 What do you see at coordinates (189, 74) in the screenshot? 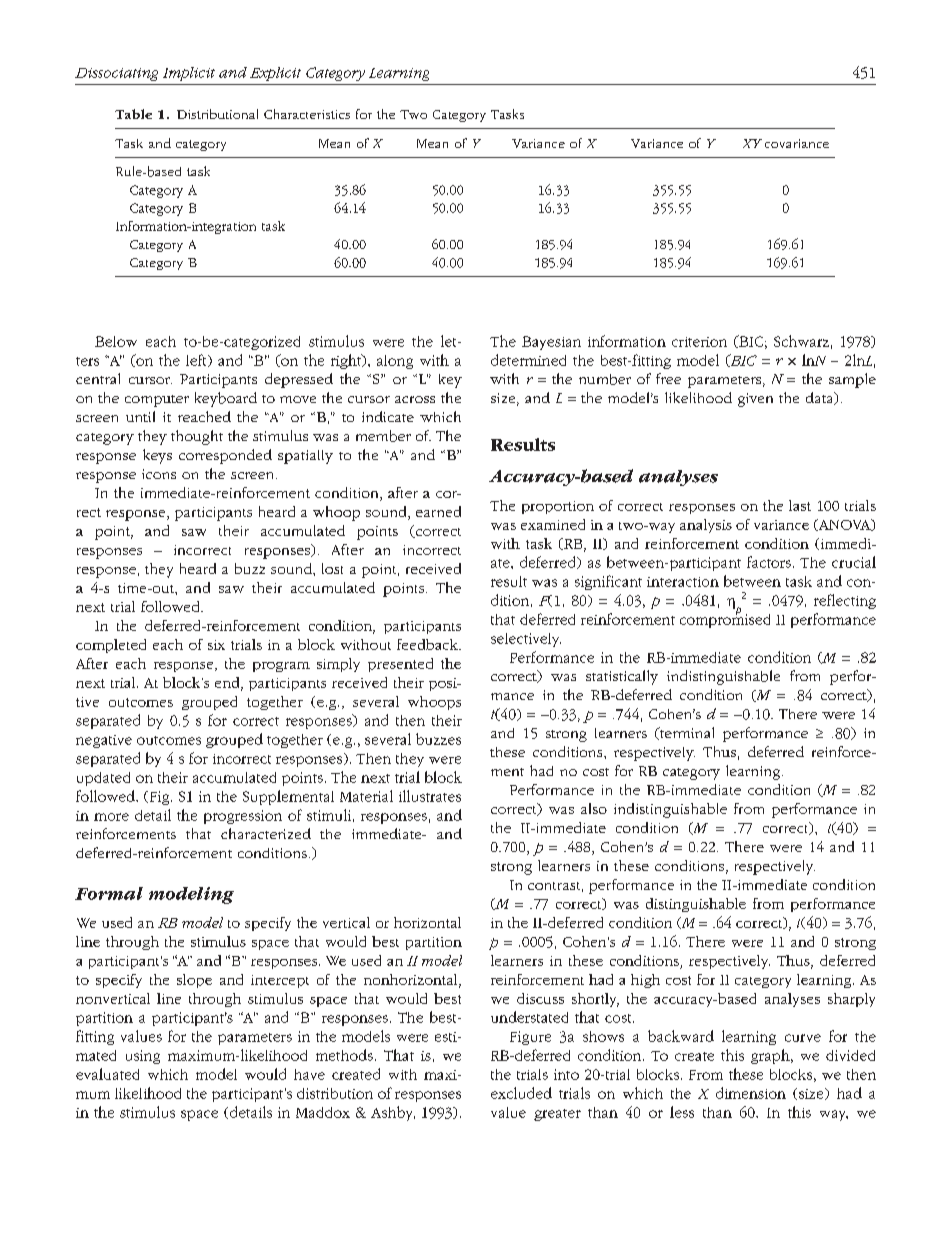
I see `Implicit` at bounding box center [189, 74].
